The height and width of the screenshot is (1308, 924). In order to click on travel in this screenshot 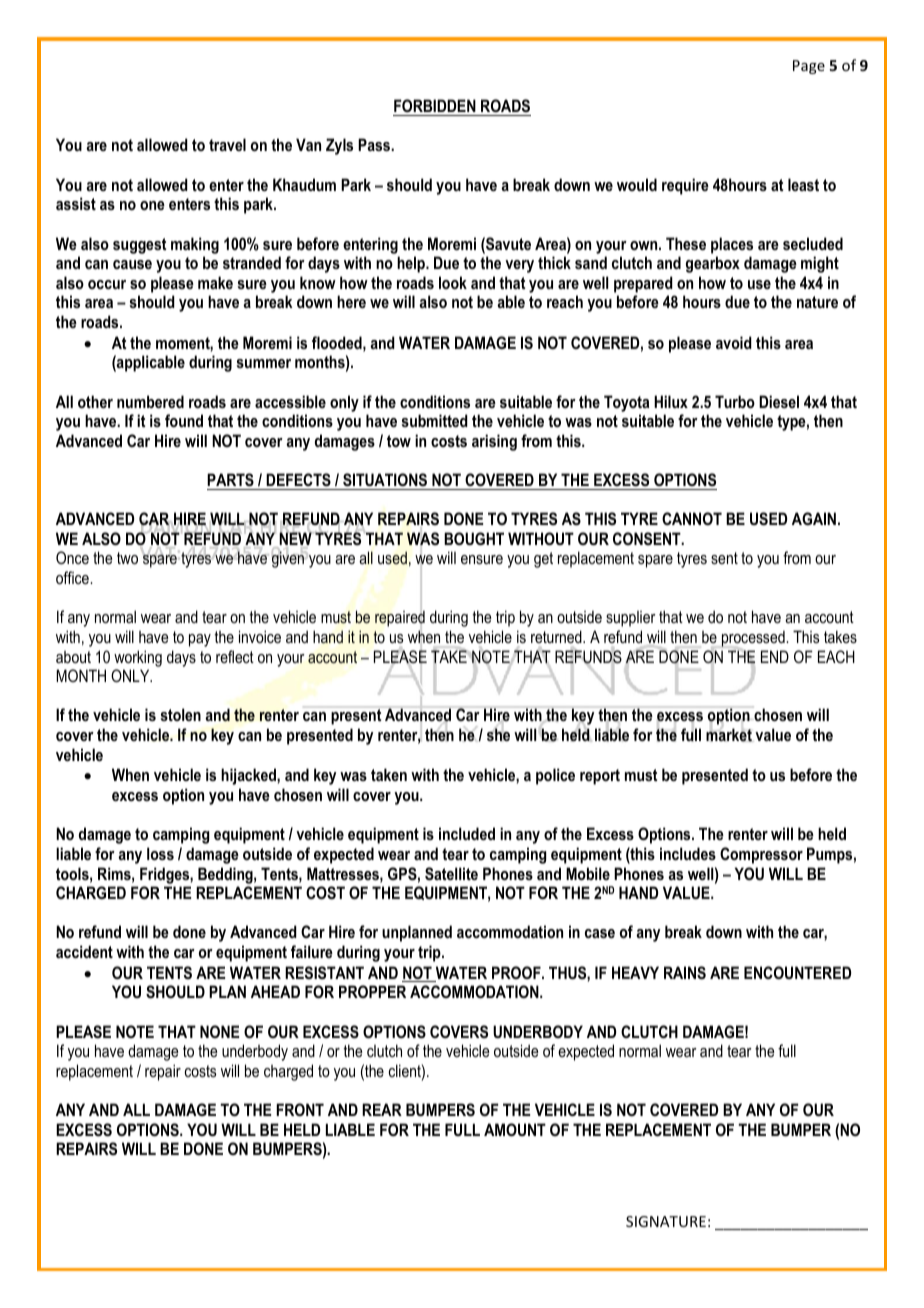, I will do `click(227, 144)`.
